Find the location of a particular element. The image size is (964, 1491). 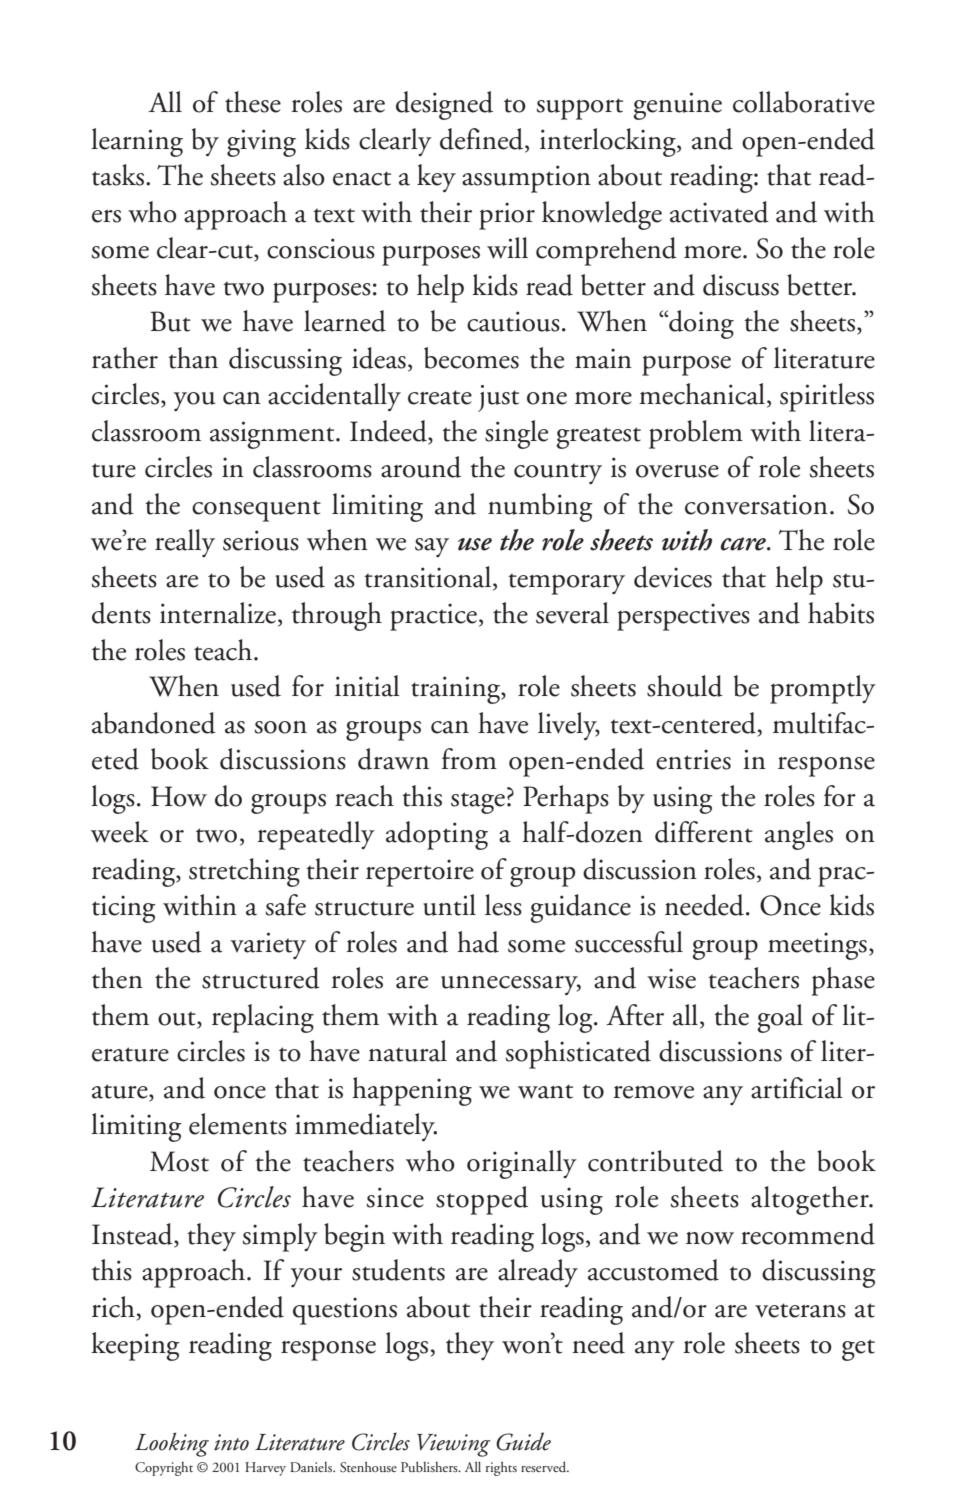

defined is located at coordinates (483, 140).
